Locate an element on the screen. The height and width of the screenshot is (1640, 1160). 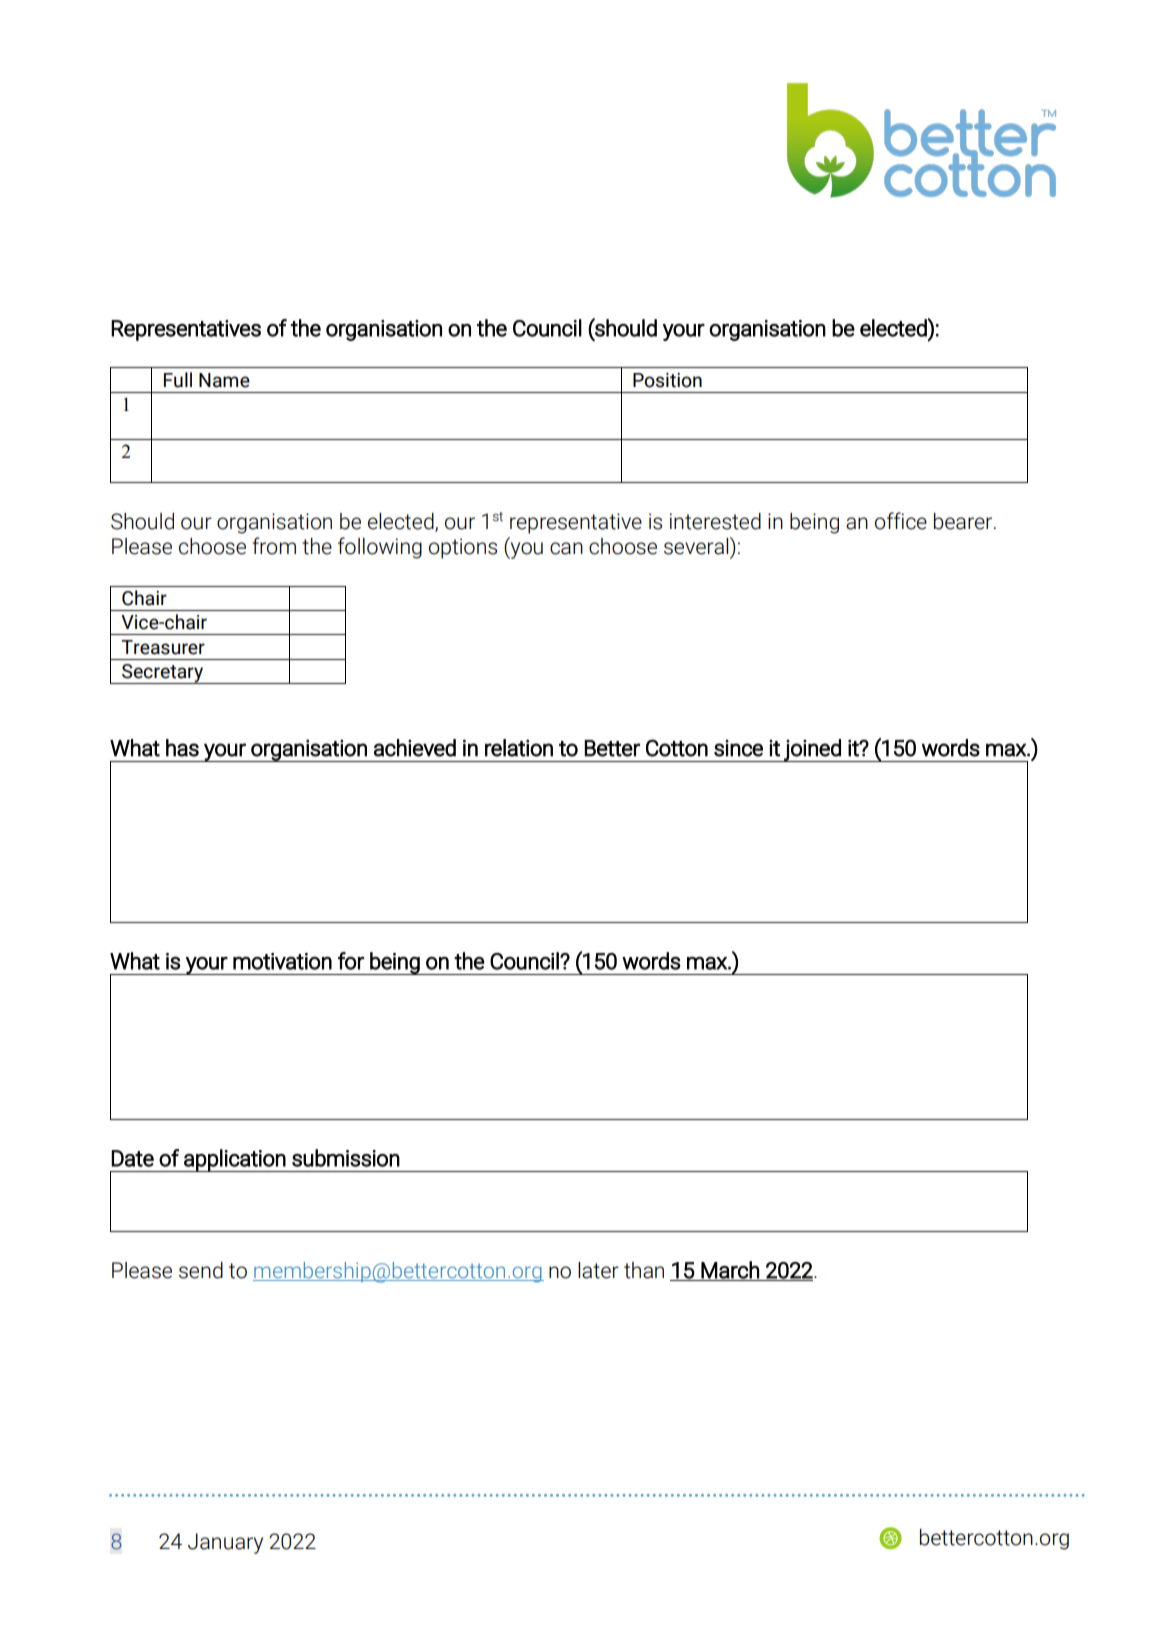
January is located at coordinates (225, 1543).
